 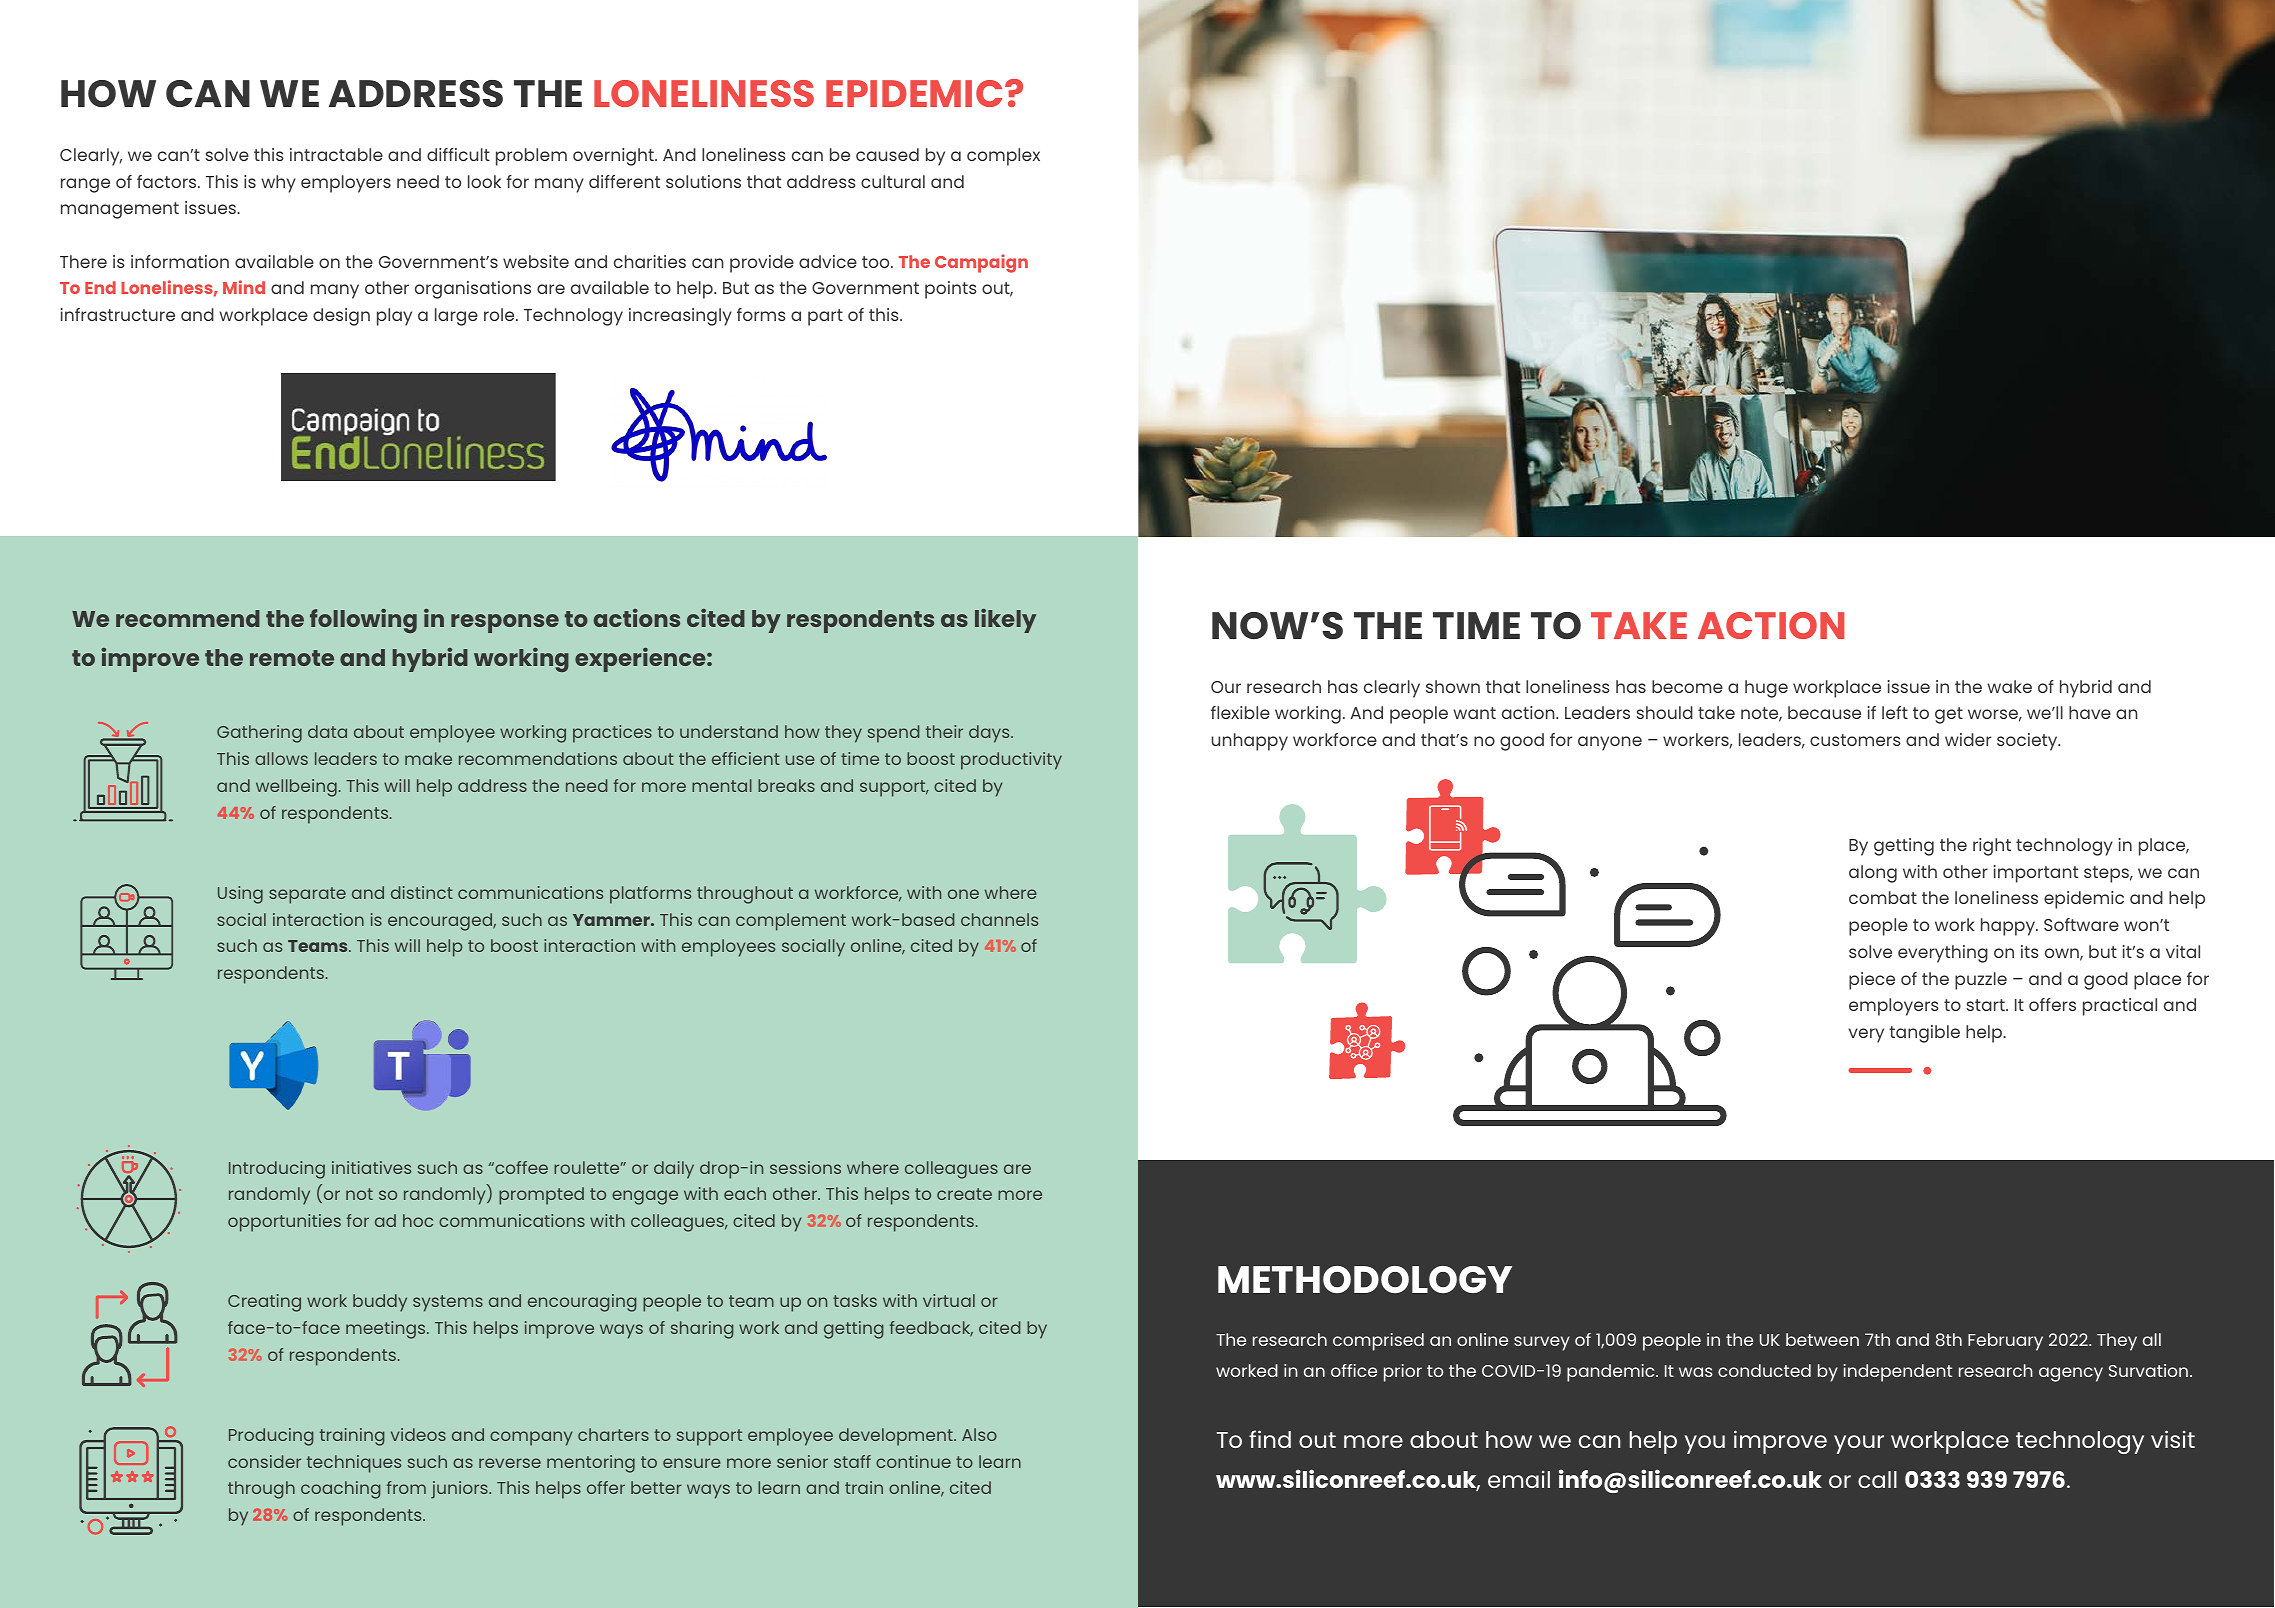 I want to click on techniques, so click(x=354, y=1464).
